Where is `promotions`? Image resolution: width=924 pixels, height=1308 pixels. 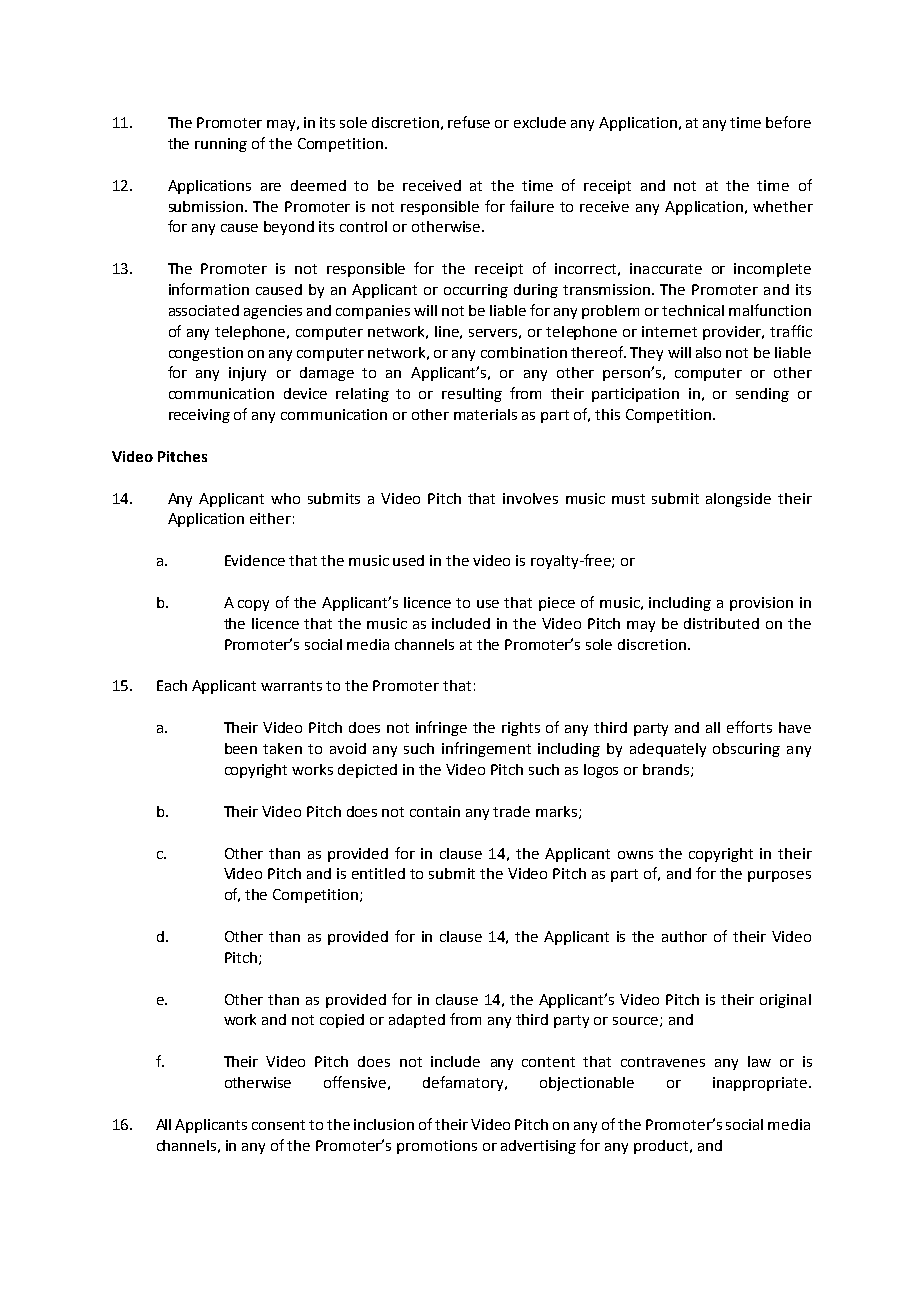 promotions is located at coordinates (437, 1147).
